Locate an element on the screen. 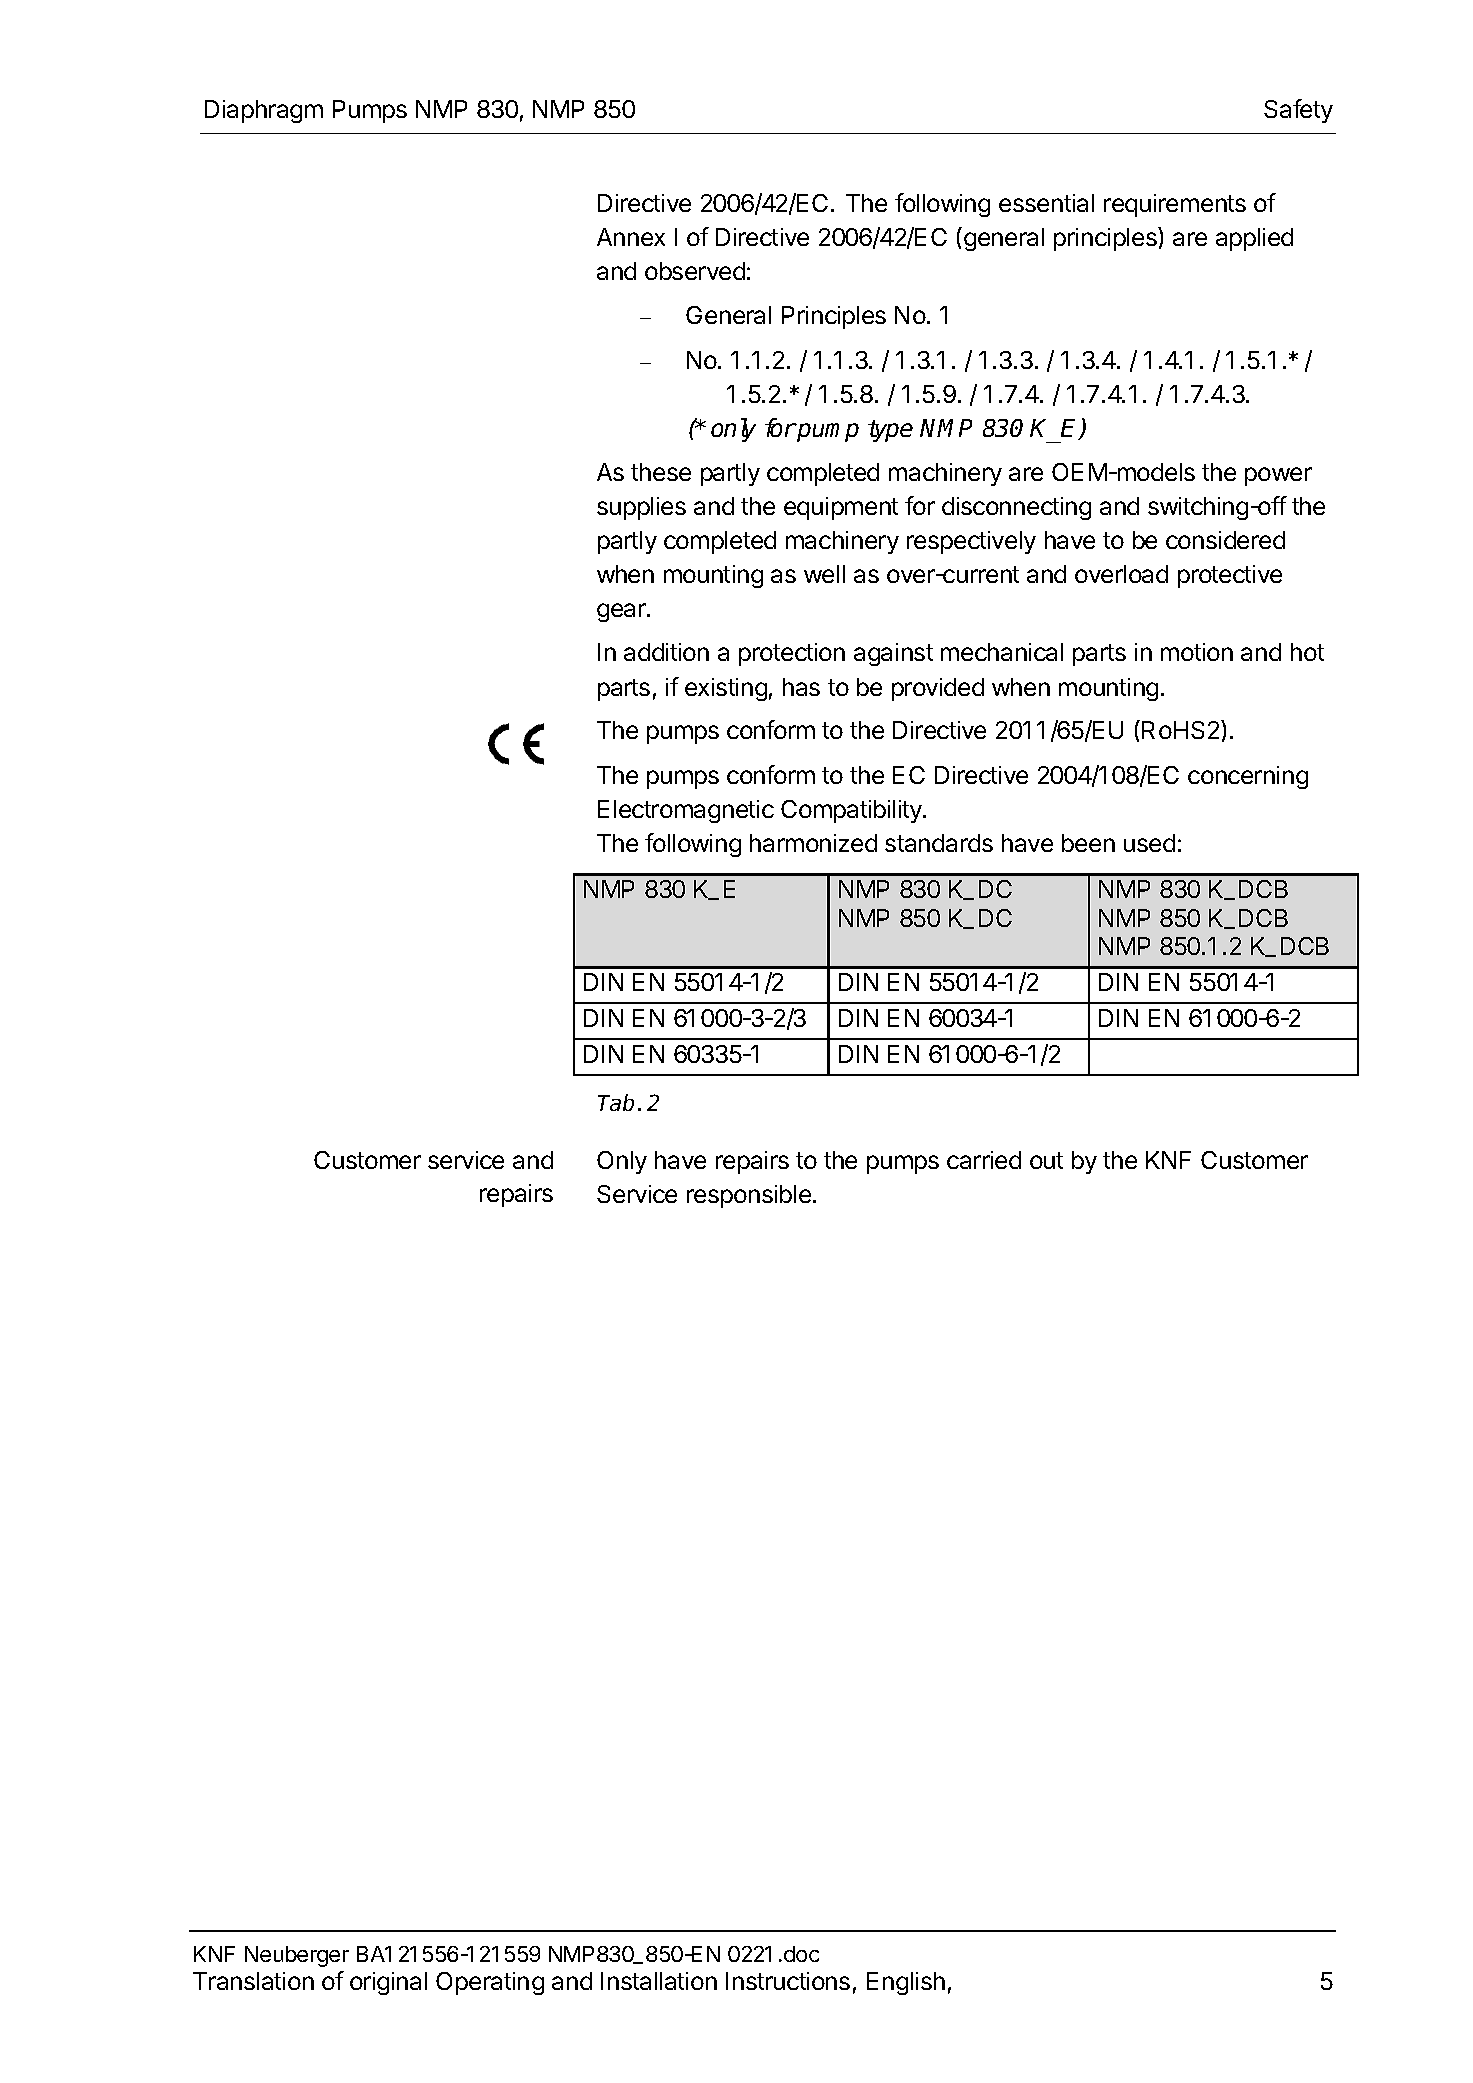  motion is located at coordinates (1197, 652).
